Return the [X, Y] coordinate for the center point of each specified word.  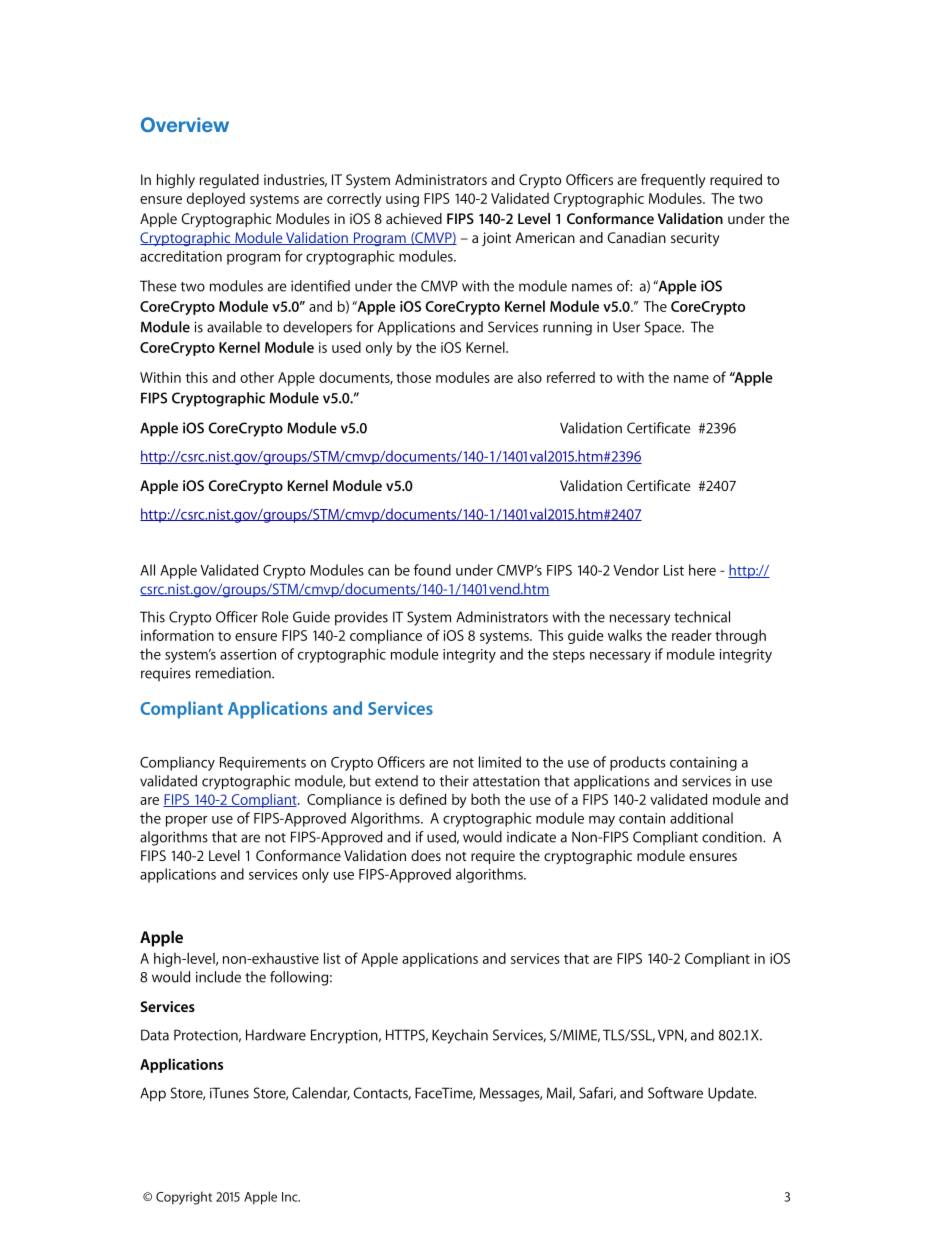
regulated [229, 181]
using [402, 200]
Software [675, 1093]
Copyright [184, 1198]
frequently [673, 181]
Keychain [460, 1036]
